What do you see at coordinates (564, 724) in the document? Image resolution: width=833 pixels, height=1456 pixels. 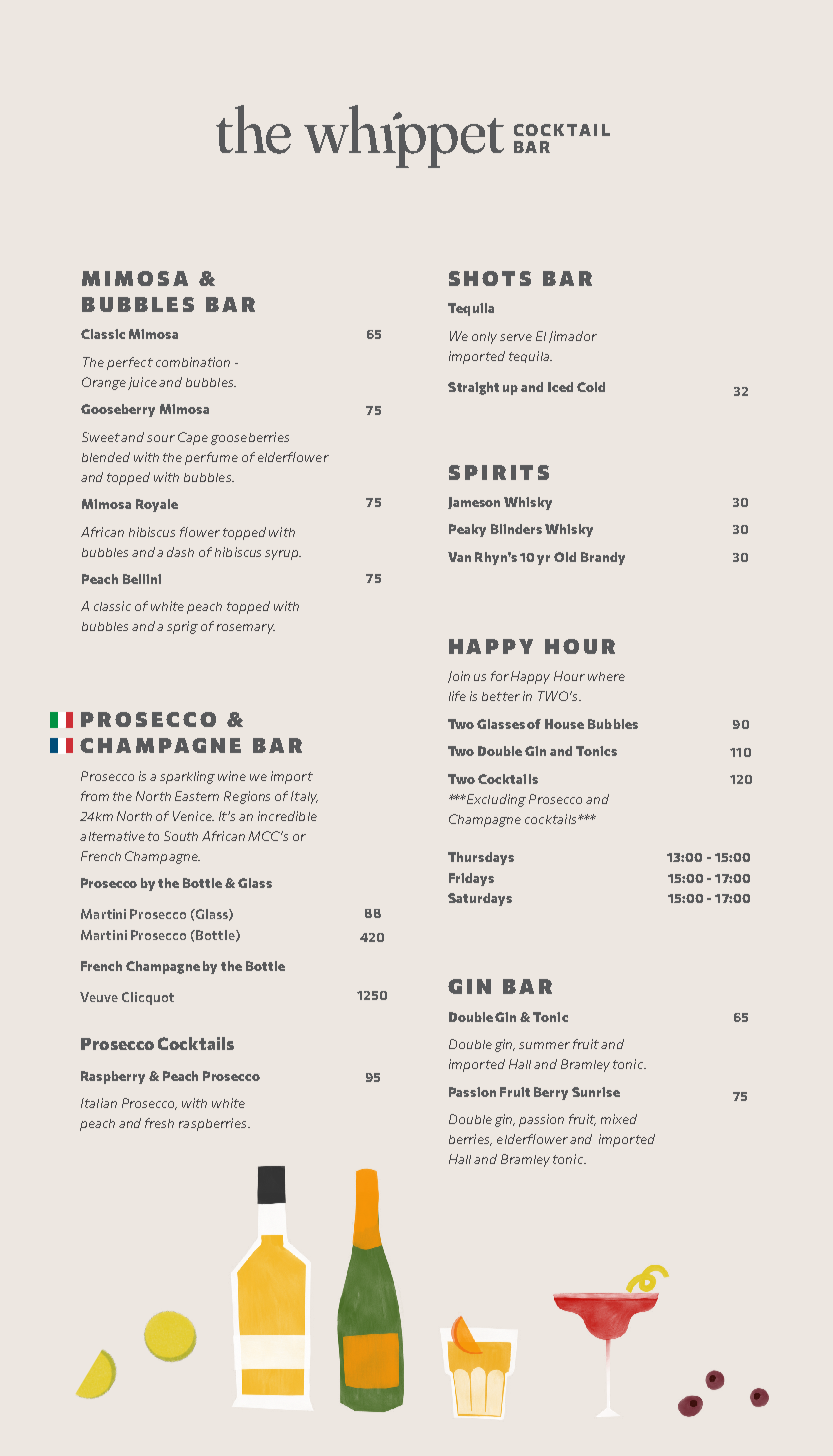 I see `House` at bounding box center [564, 724].
